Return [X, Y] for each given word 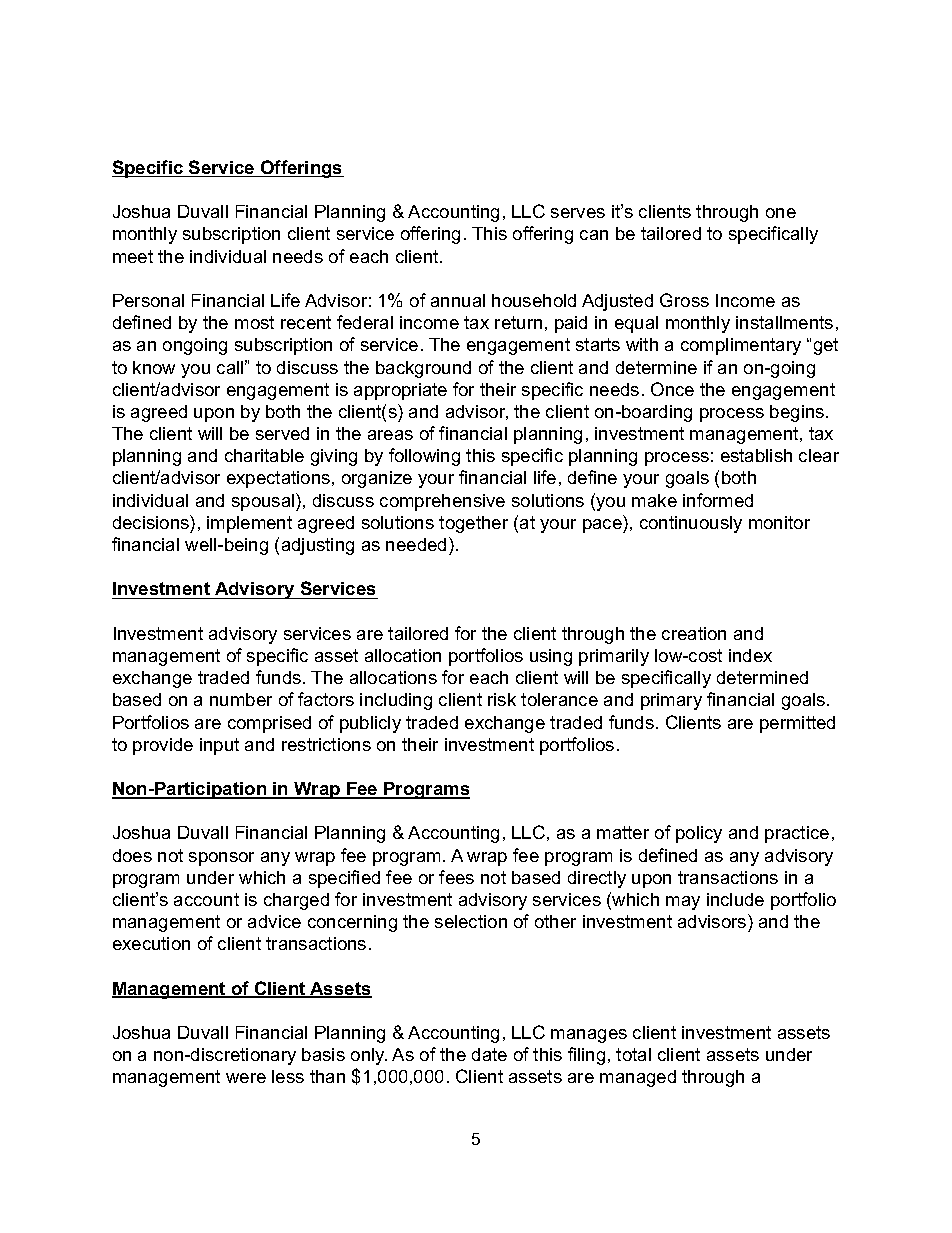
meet [133, 256]
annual [458, 300]
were [246, 1078]
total [633, 1054]
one [781, 213]
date [489, 1054]
